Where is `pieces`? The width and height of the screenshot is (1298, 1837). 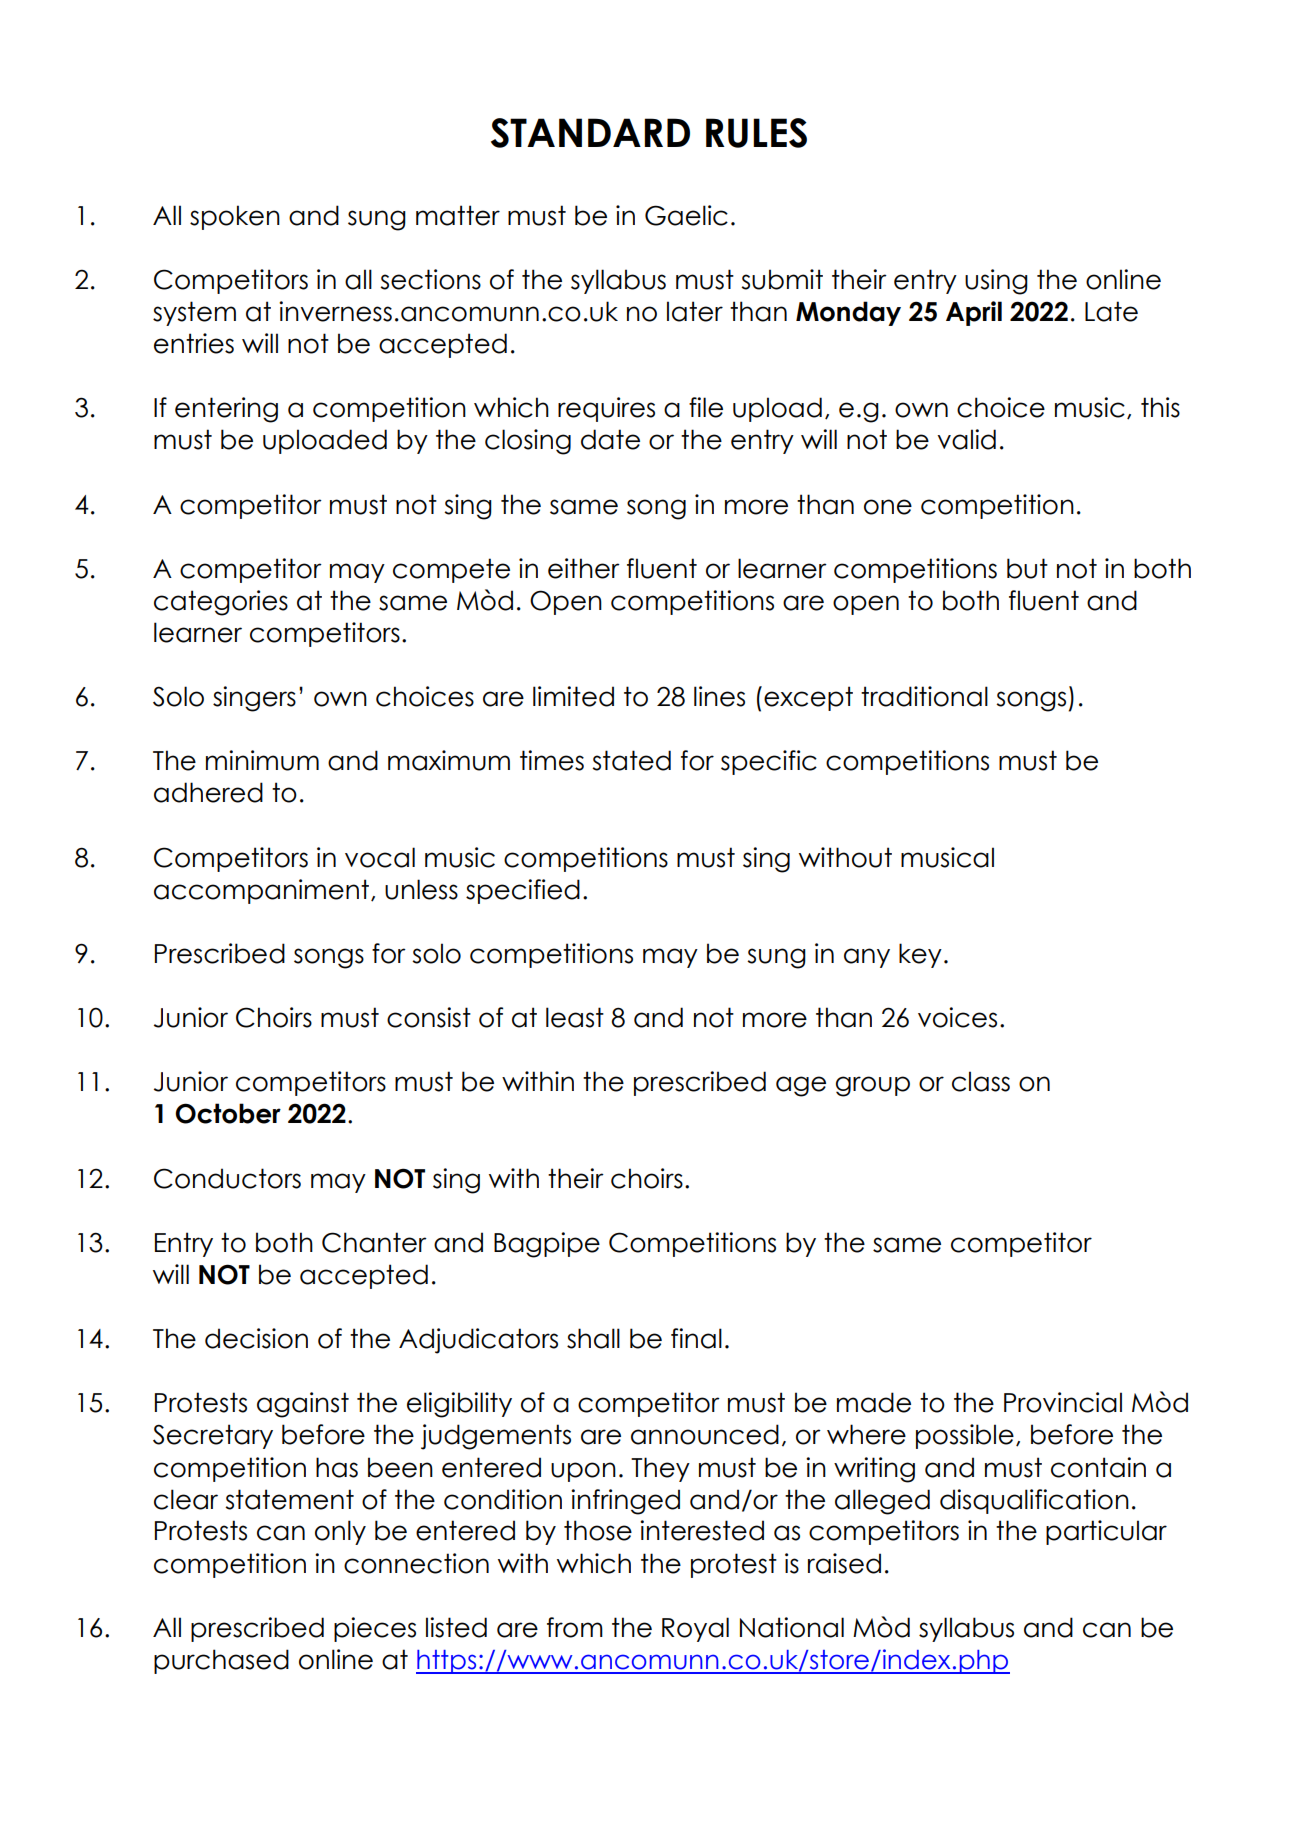 pieces is located at coordinates (375, 1629).
